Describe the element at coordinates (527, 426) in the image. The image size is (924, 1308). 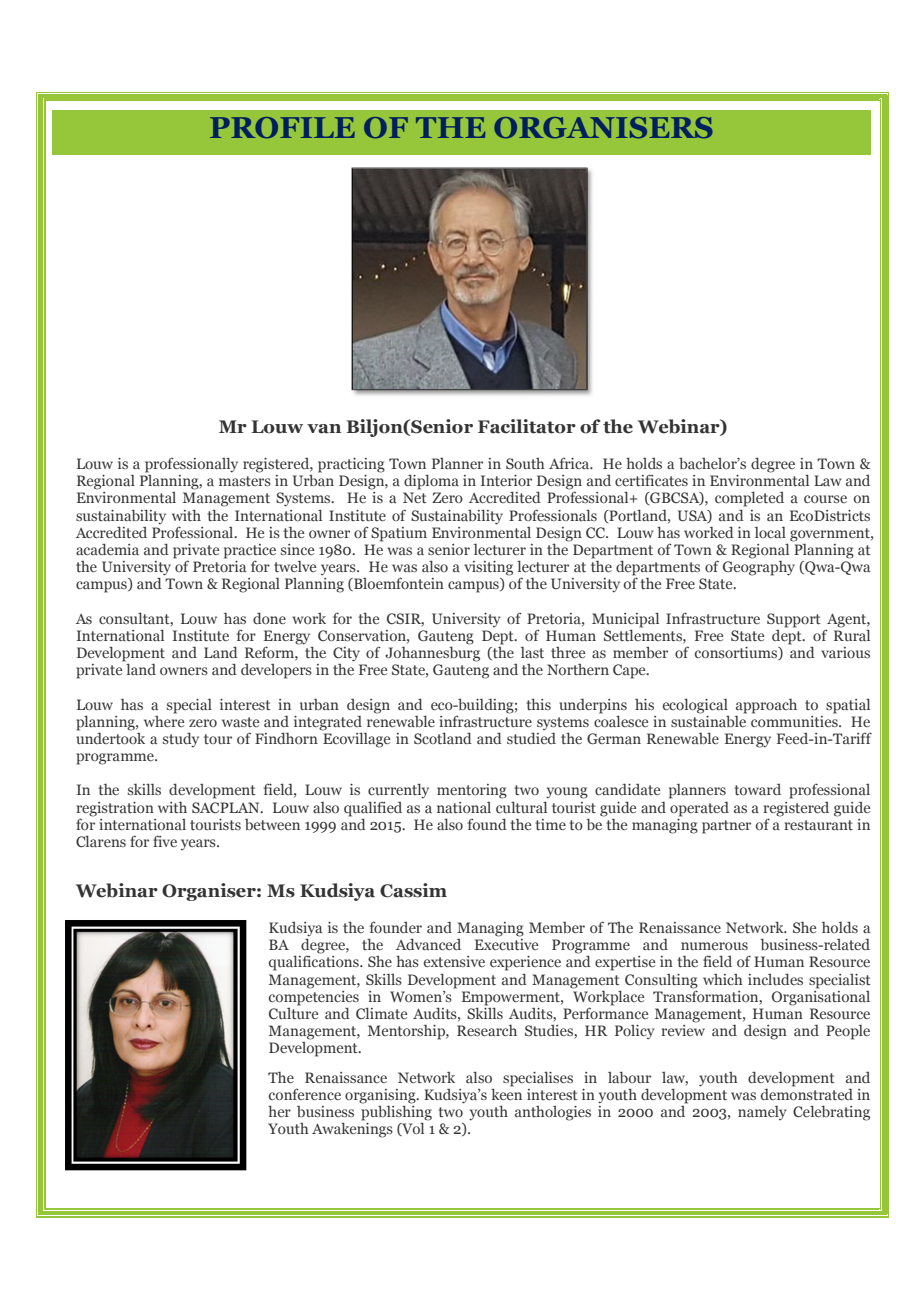
I see `Facilitator` at that location.
